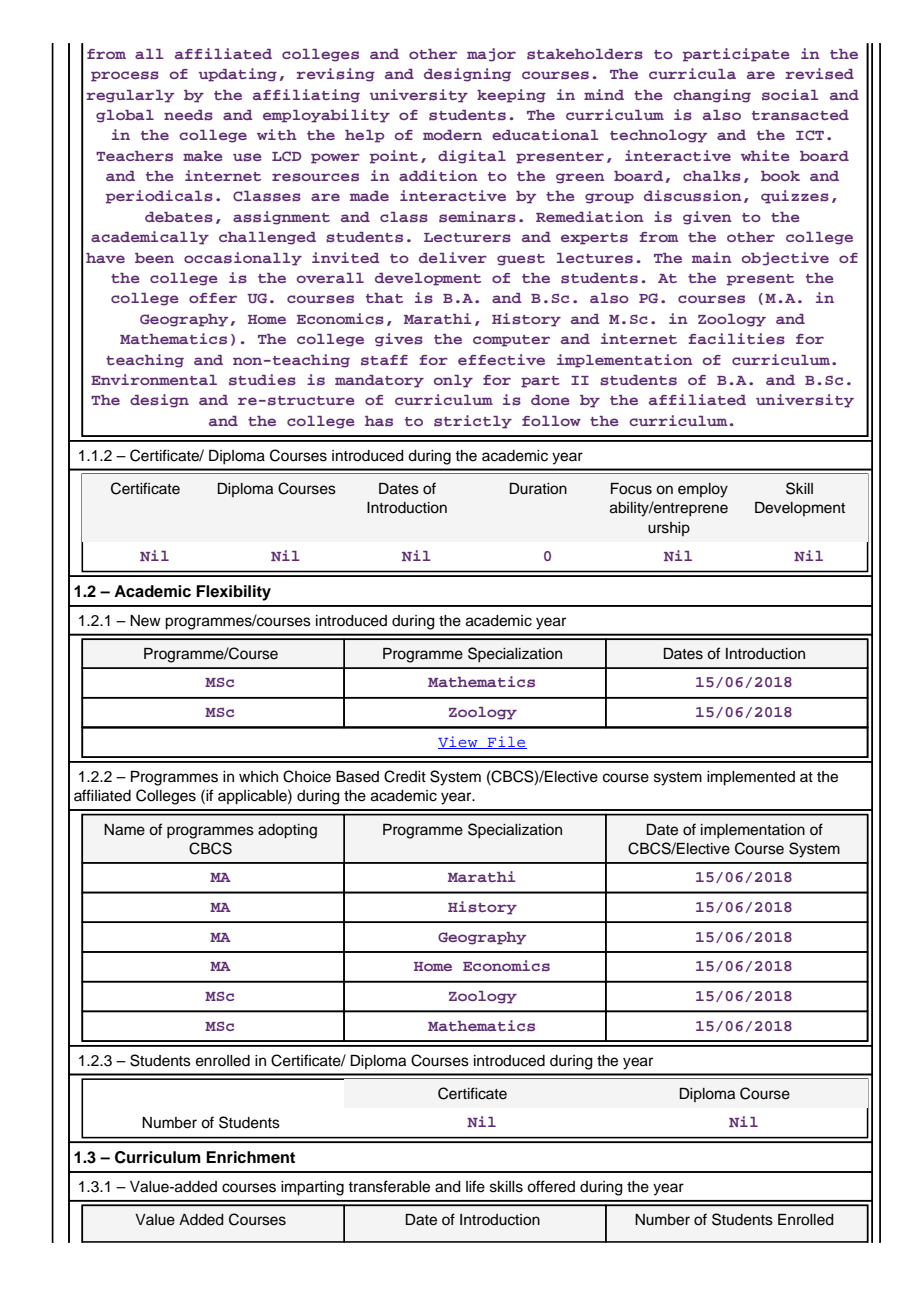 This document has height=1308, width=924. Describe the element at coordinates (250, 1157) in the document. I see `Enrichment` at that location.
